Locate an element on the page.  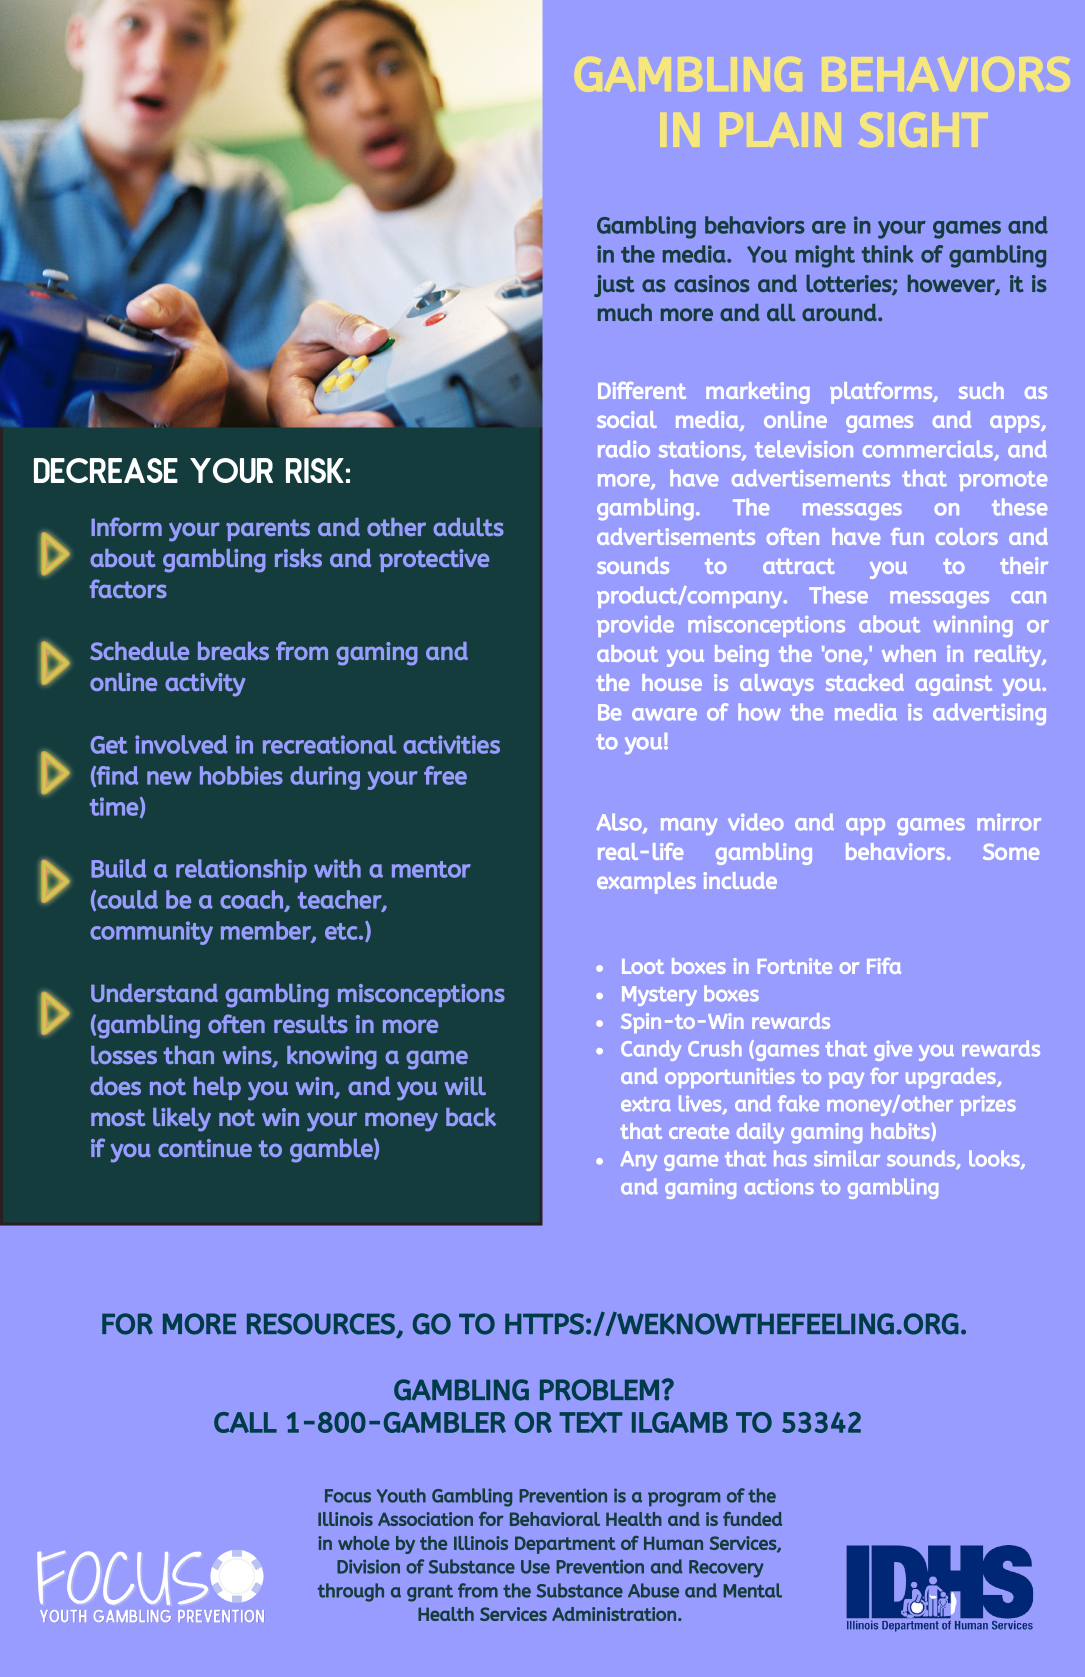
extra is located at coordinates (646, 1104).
